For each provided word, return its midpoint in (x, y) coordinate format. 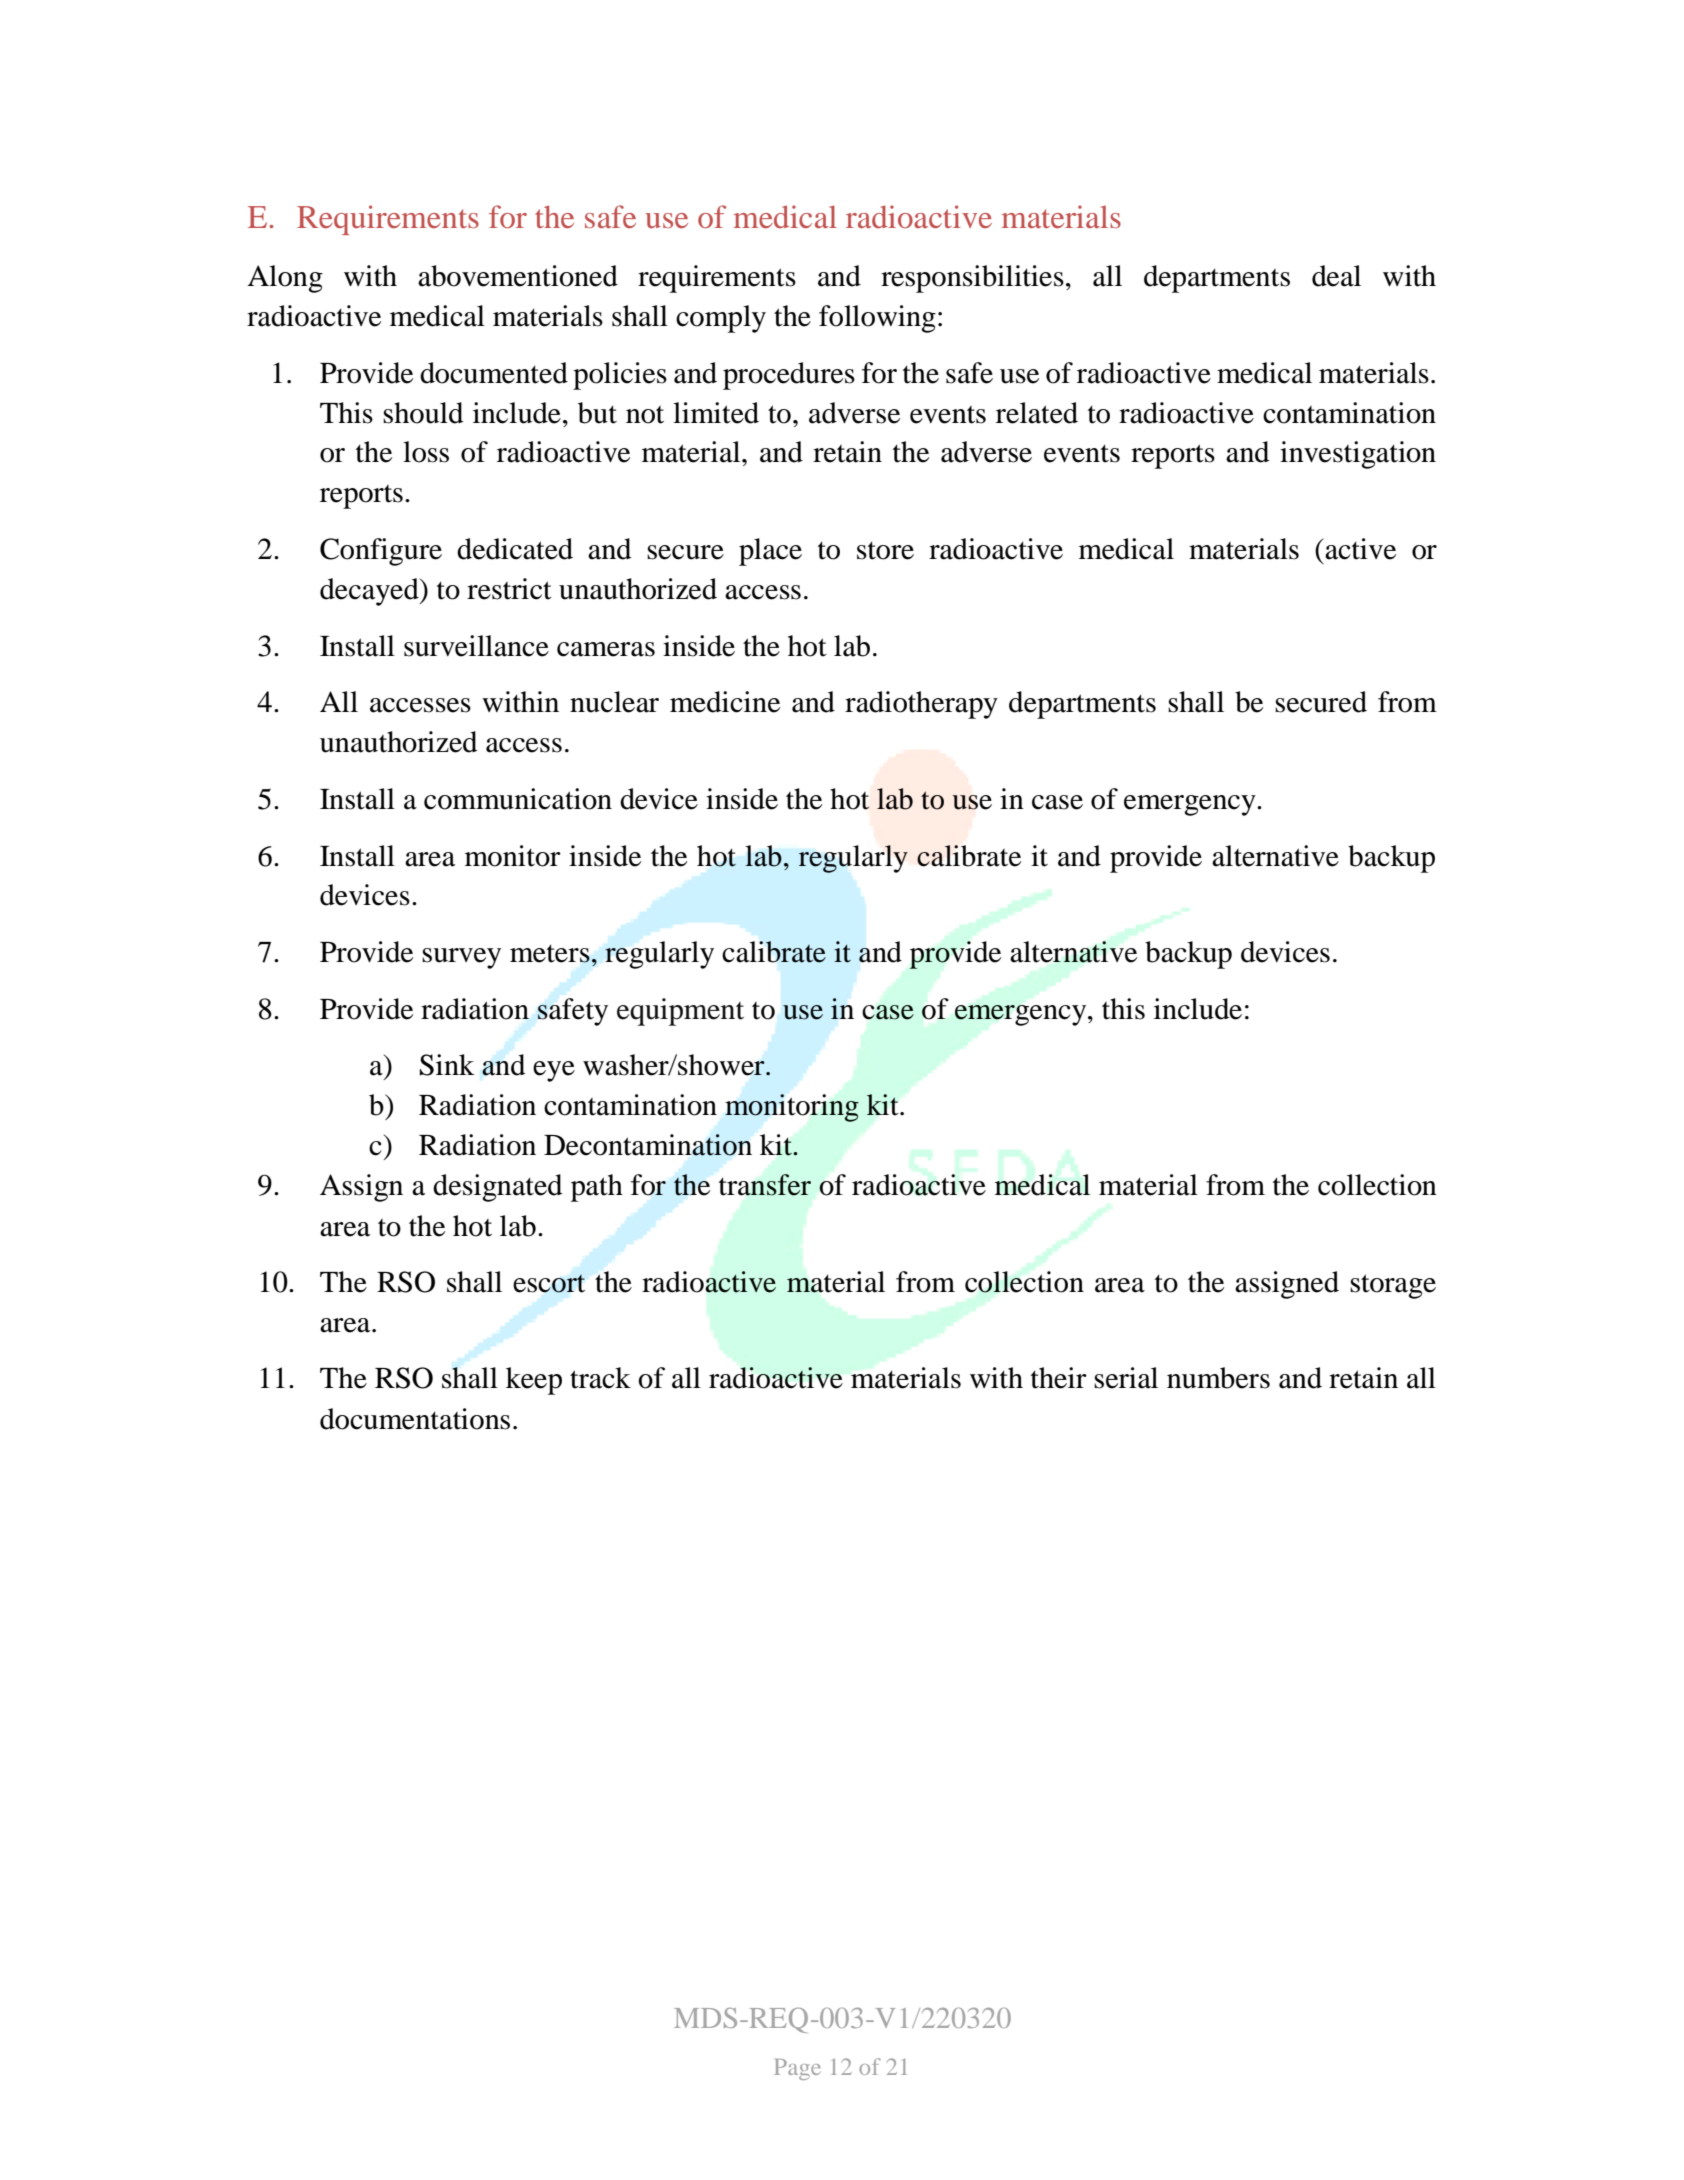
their (1059, 1378)
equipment (680, 1012)
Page (797, 2069)
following (877, 319)
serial (1126, 1378)
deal (1336, 276)
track (600, 1378)
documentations (415, 1419)
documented (494, 373)
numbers (1218, 1378)
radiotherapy (921, 705)
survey (461, 958)
